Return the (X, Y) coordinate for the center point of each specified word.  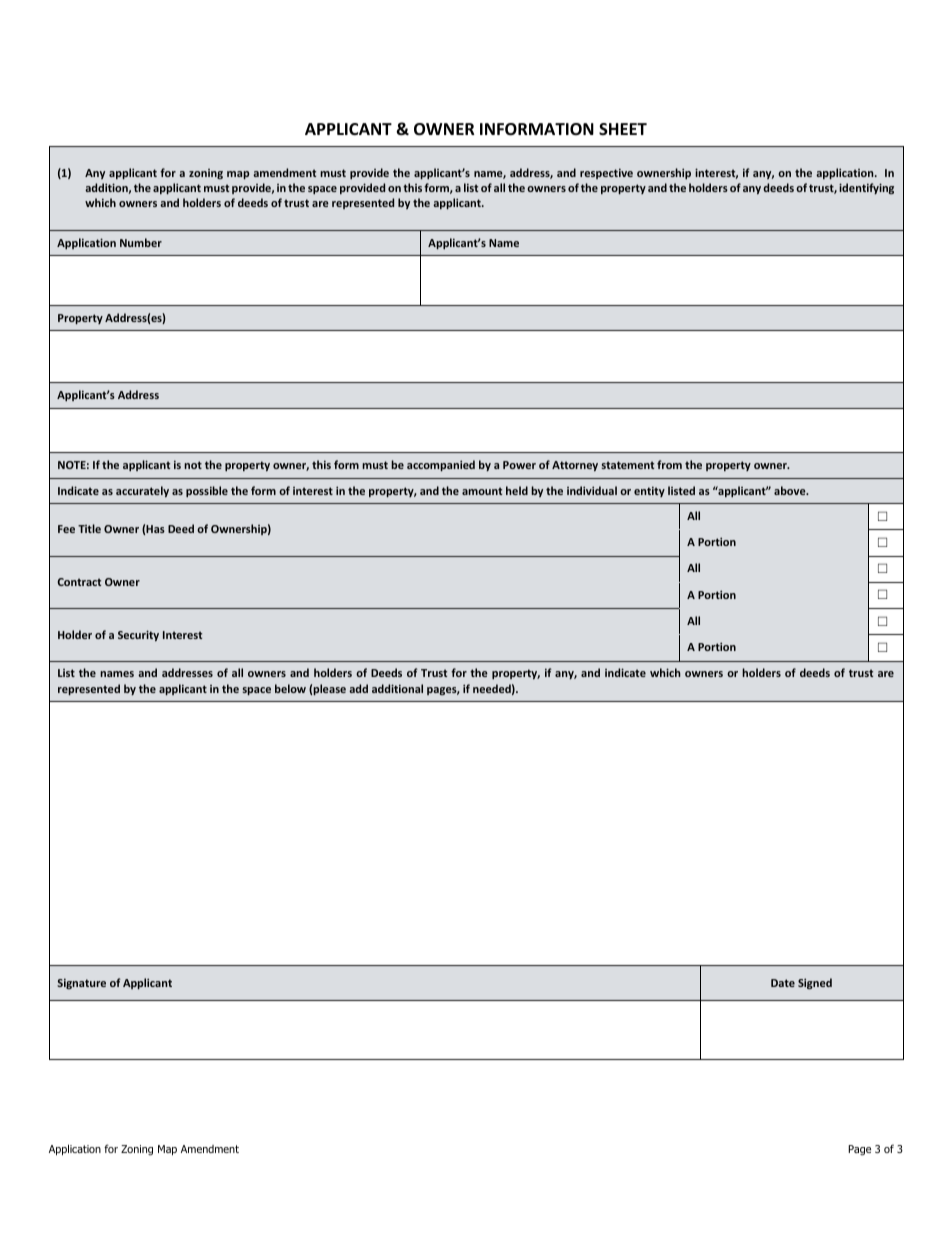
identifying (866, 188)
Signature (81, 983)
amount (482, 491)
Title (89, 528)
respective (606, 173)
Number (141, 242)
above (791, 490)
